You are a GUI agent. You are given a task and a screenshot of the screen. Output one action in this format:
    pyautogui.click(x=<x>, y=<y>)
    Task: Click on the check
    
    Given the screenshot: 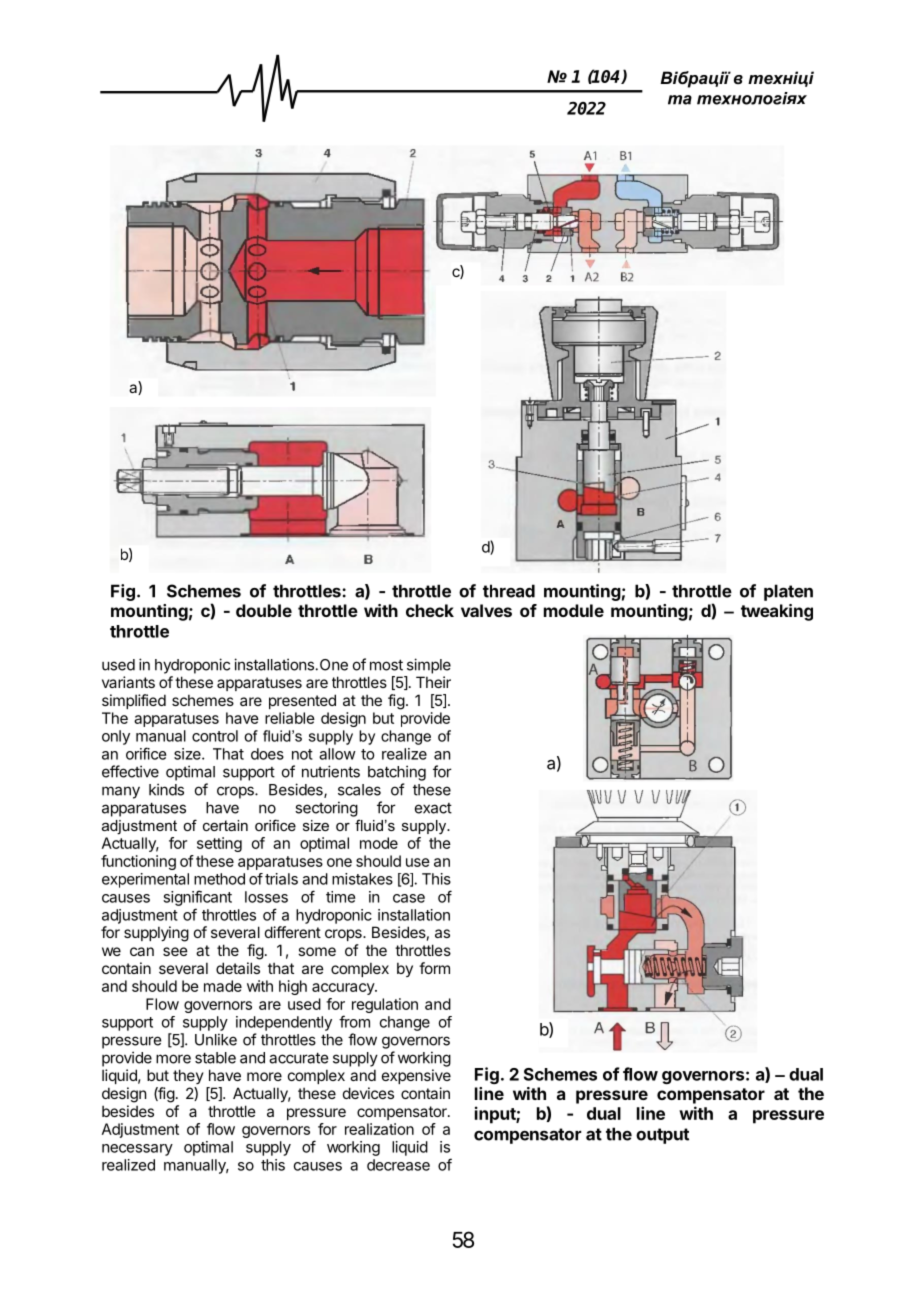 What is the action you would take?
    pyautogui.click(x=430, y=610)
